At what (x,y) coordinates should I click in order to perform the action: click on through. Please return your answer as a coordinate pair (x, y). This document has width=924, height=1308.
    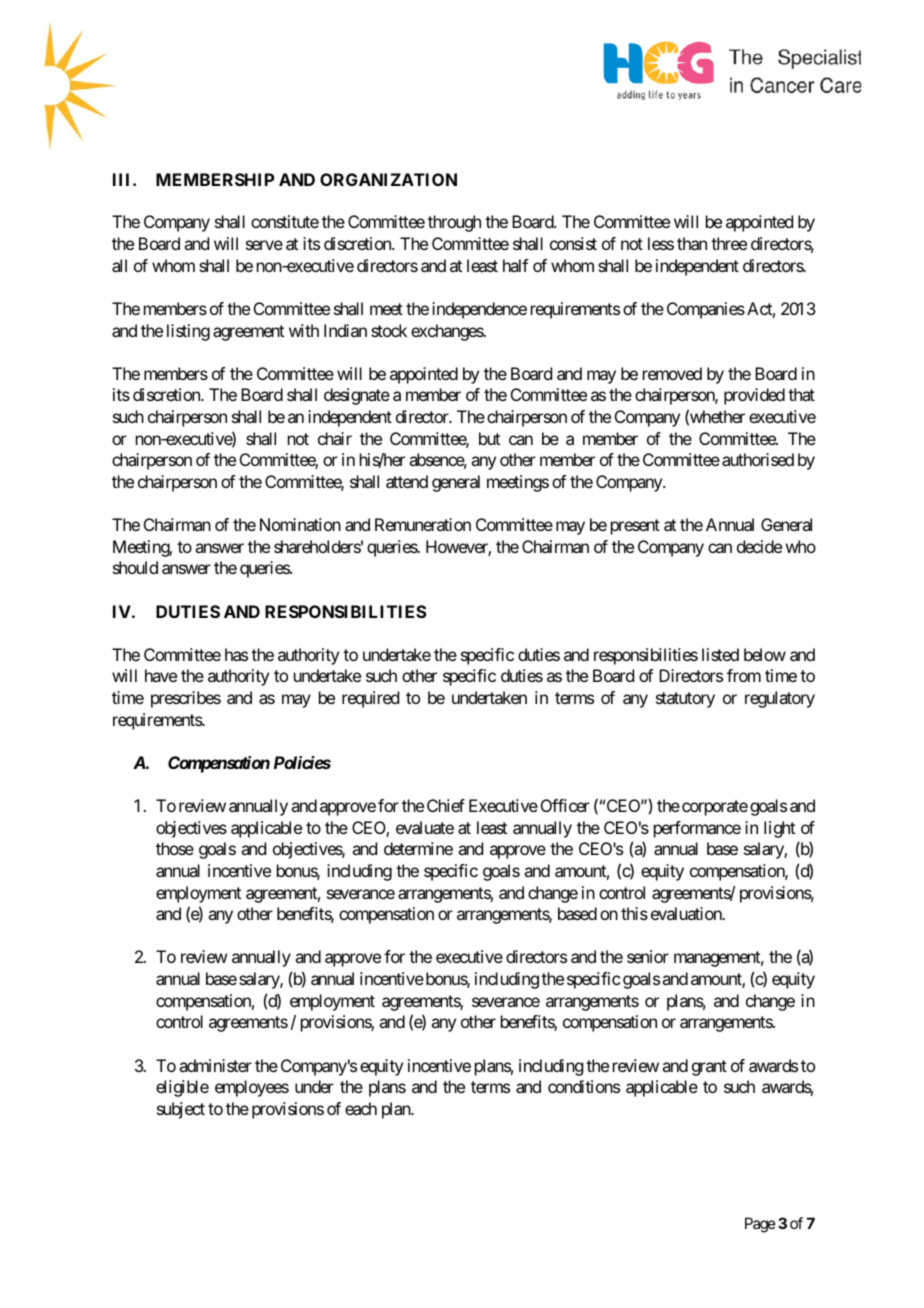
    Looking at the image, I should click on (454, 223).
